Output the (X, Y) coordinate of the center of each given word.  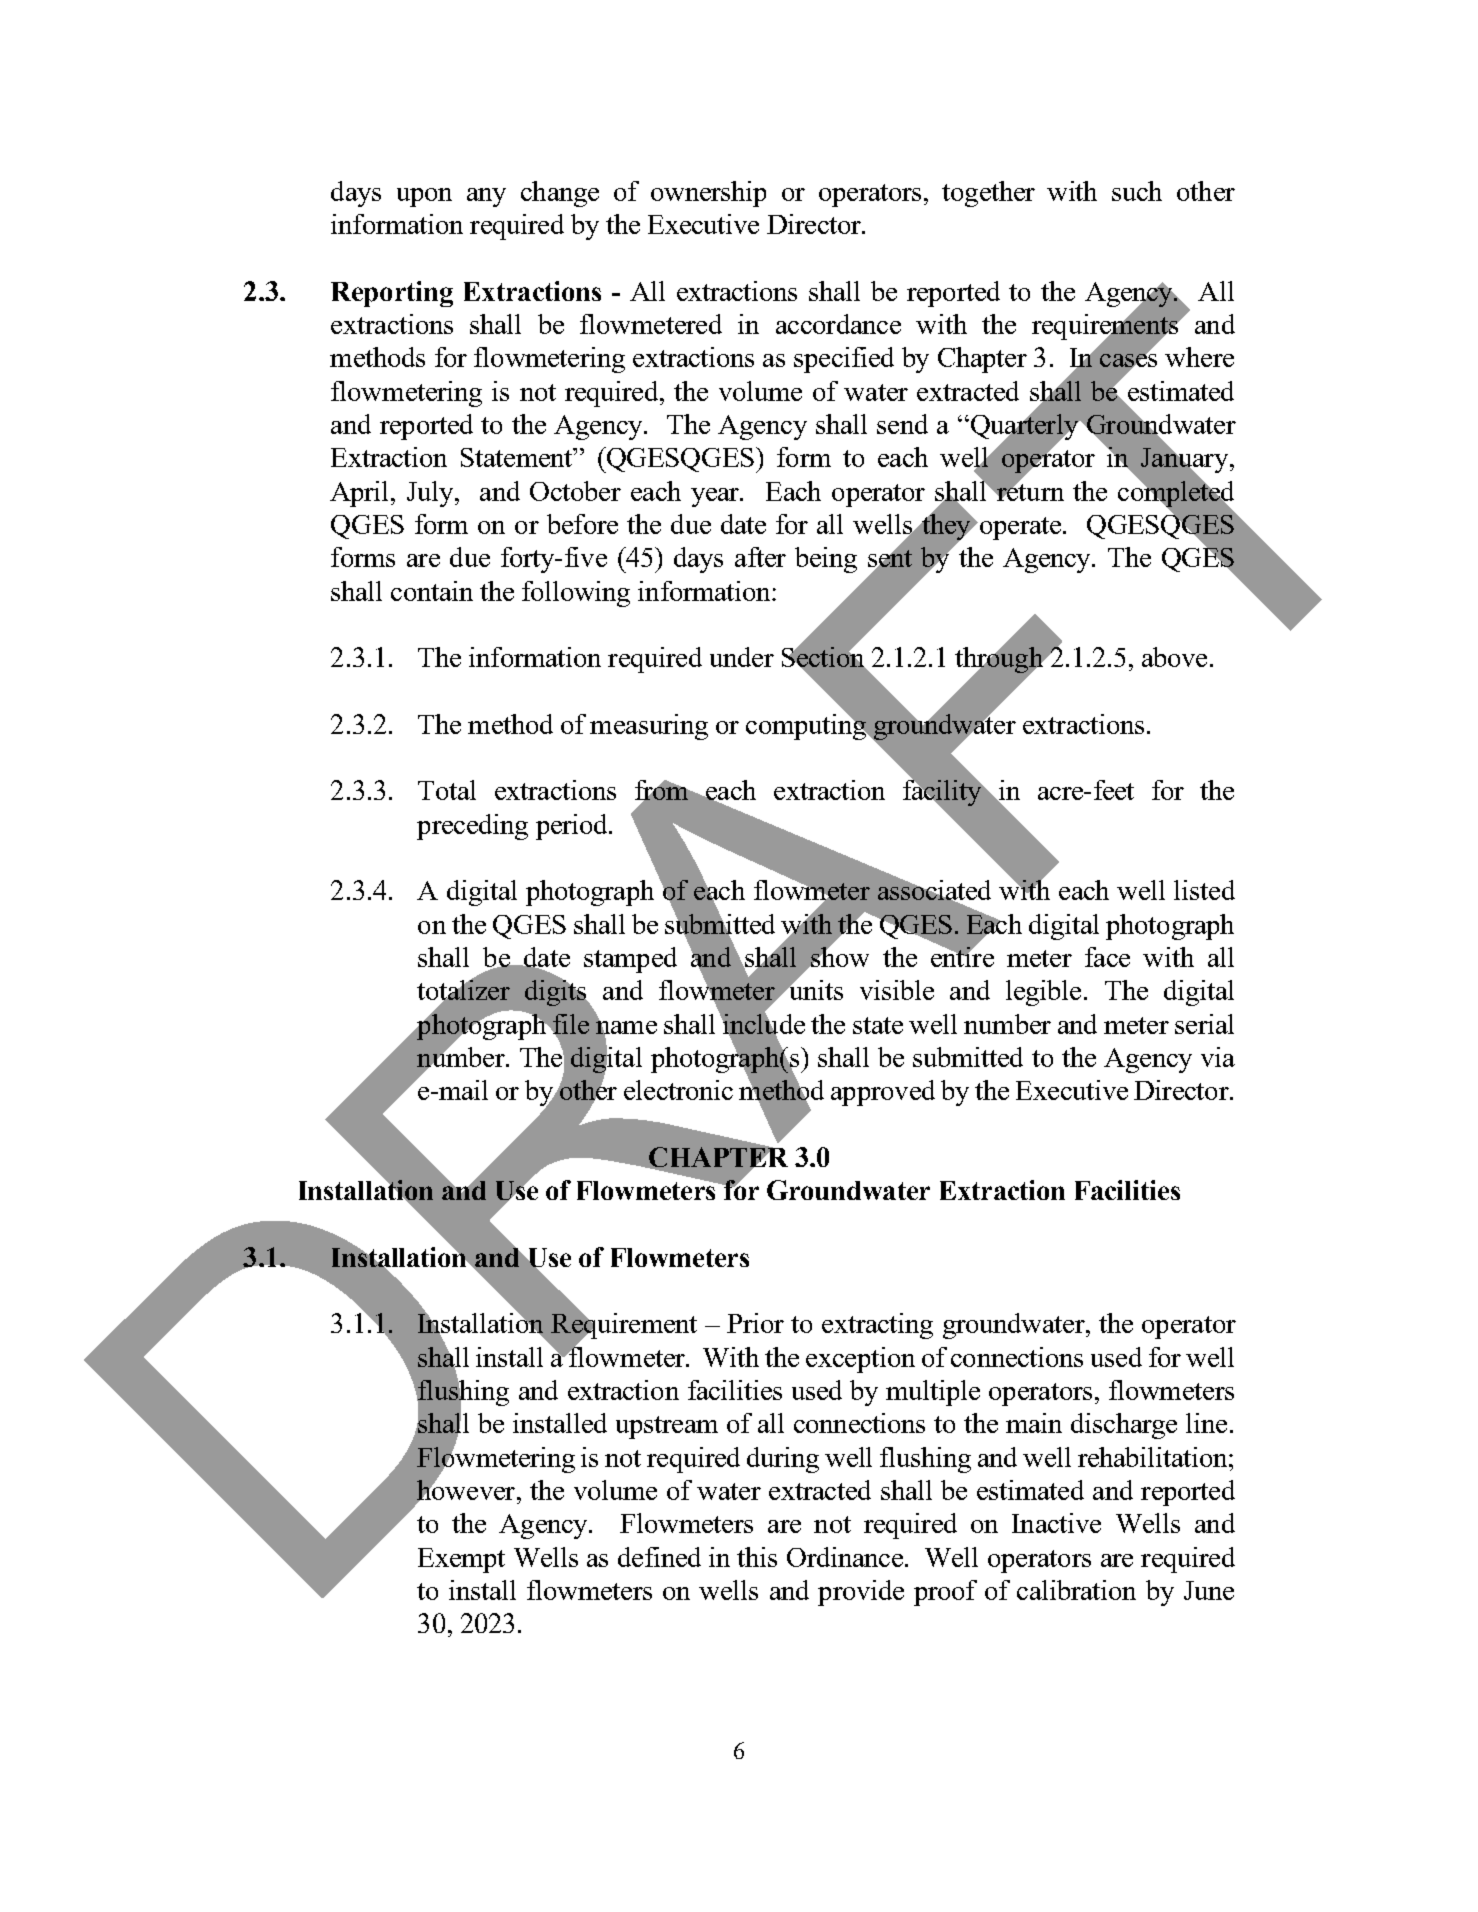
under (742, 657)
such (1137, 191)
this (757, 1557)
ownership (708, 194)
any (486, 197)
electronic (678, 1090)
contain (432, 591)
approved (883, 1093)
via (1218, 1057)
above (1174, 657)
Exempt (461, 1560)
